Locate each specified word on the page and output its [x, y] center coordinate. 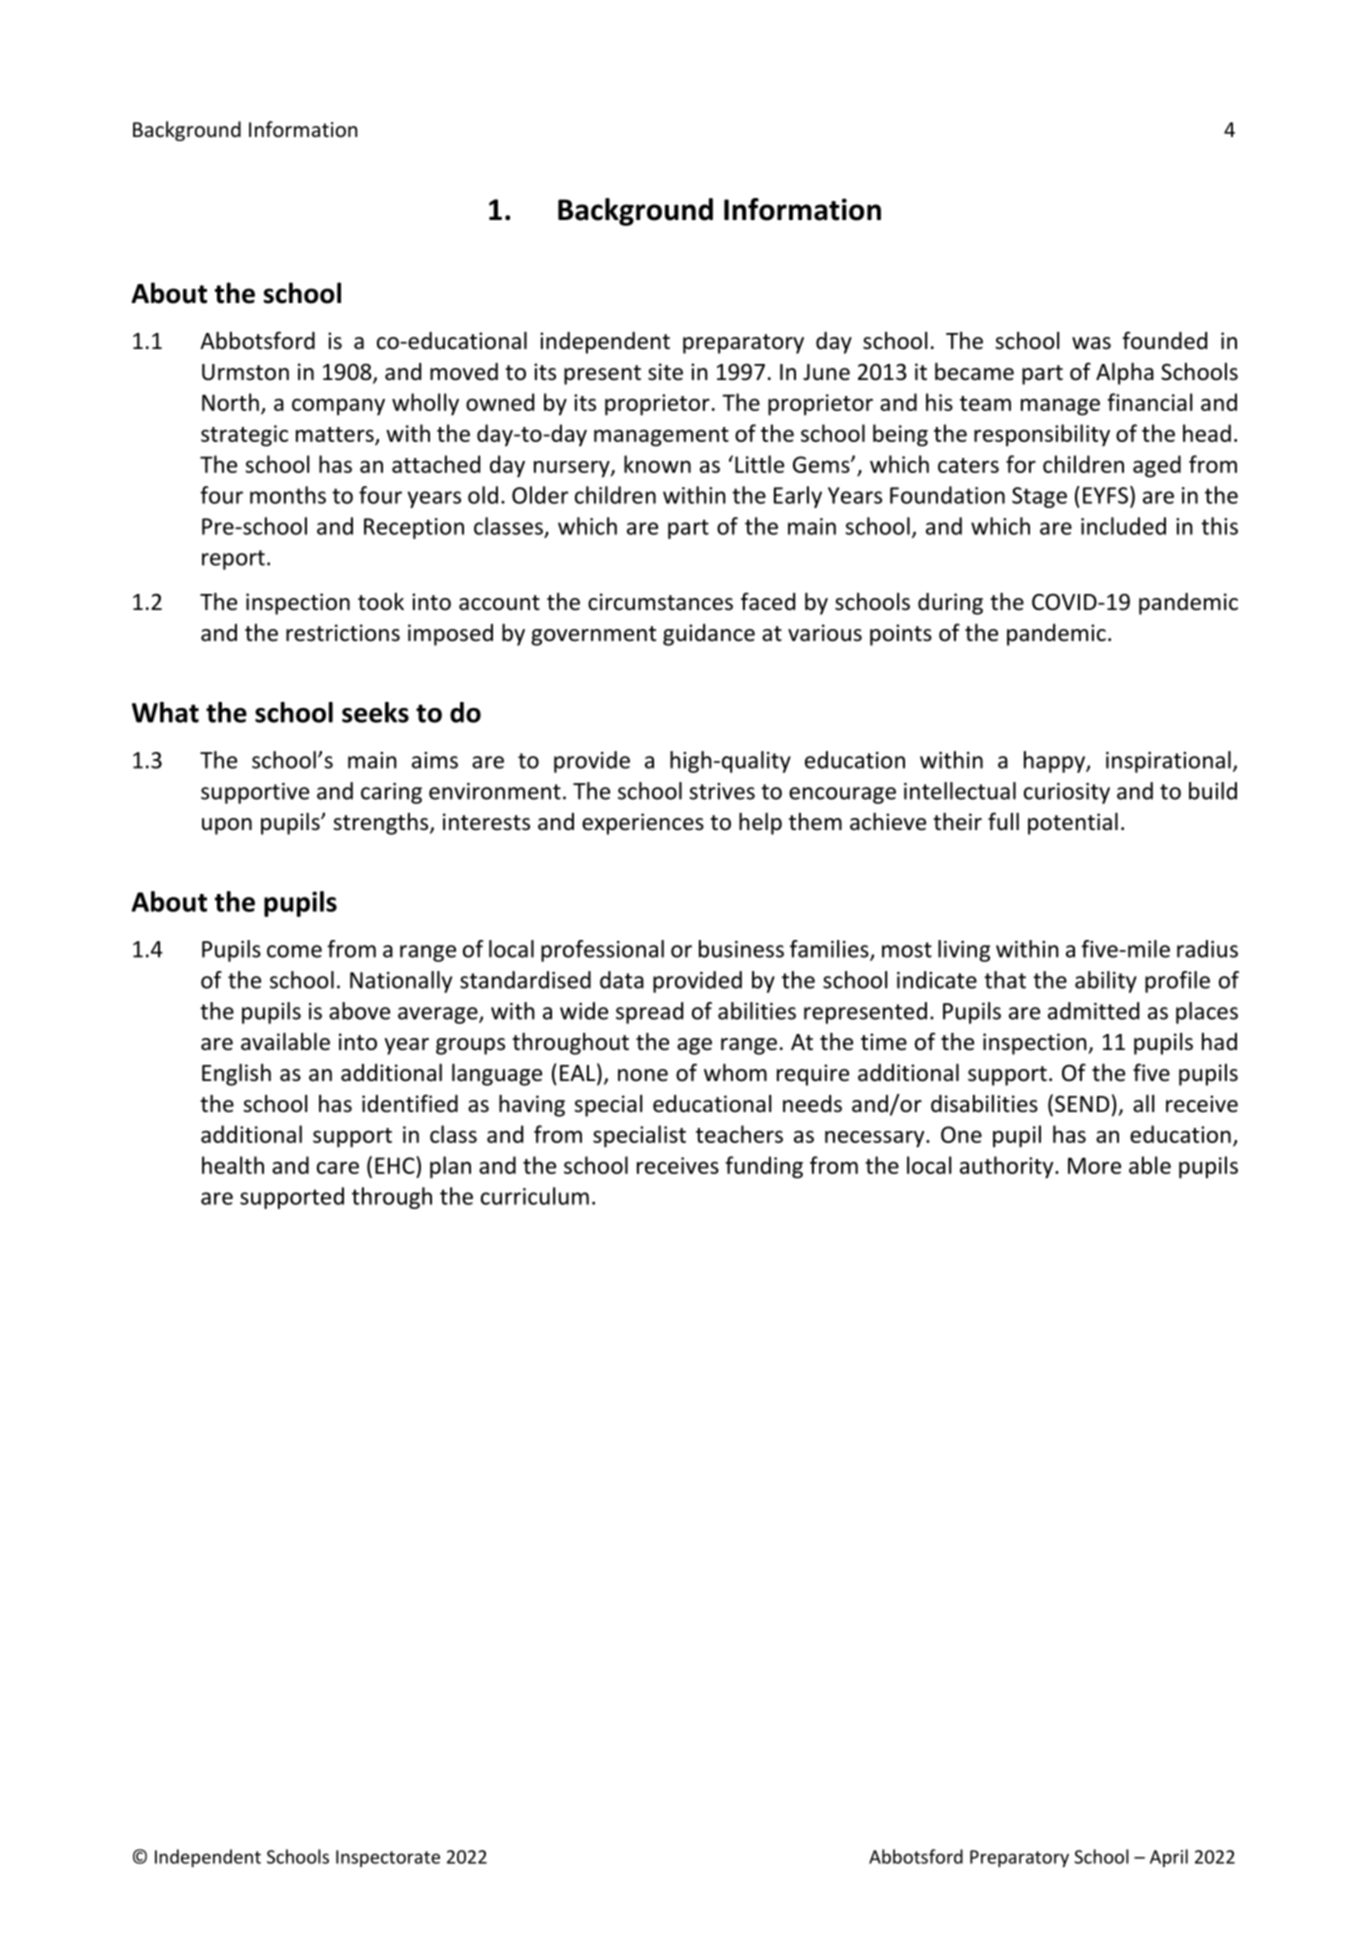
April [1169, 1858]
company [338, 407]
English [236, 1074]
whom [735, 1072]
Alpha [1125, 373]
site [665, 372]
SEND [1082, 1104]
